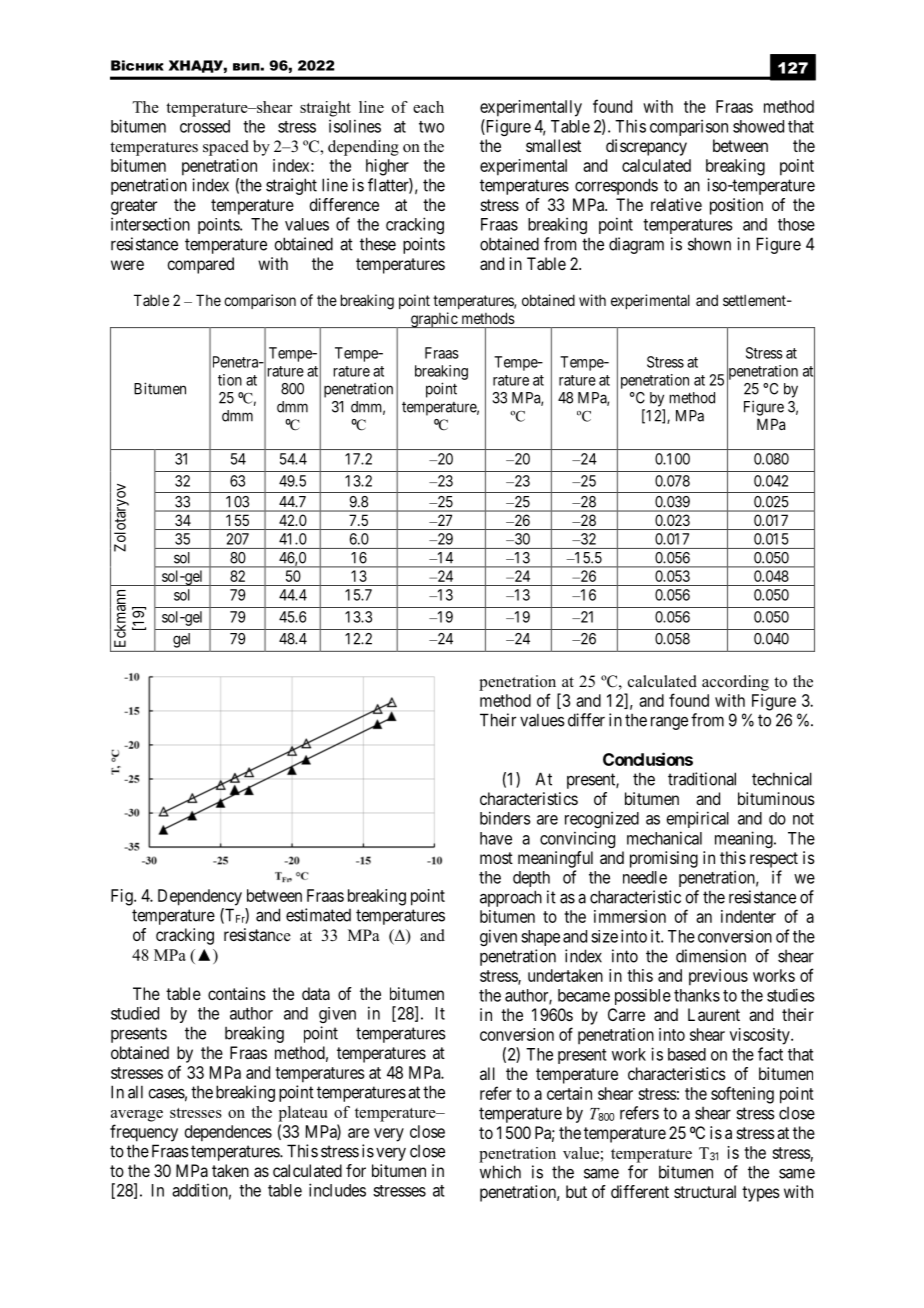 This screenshot has height=1308, width=924. Describe the element at coordinates (378, 244) in the screenshot. I see `these` at that location.
